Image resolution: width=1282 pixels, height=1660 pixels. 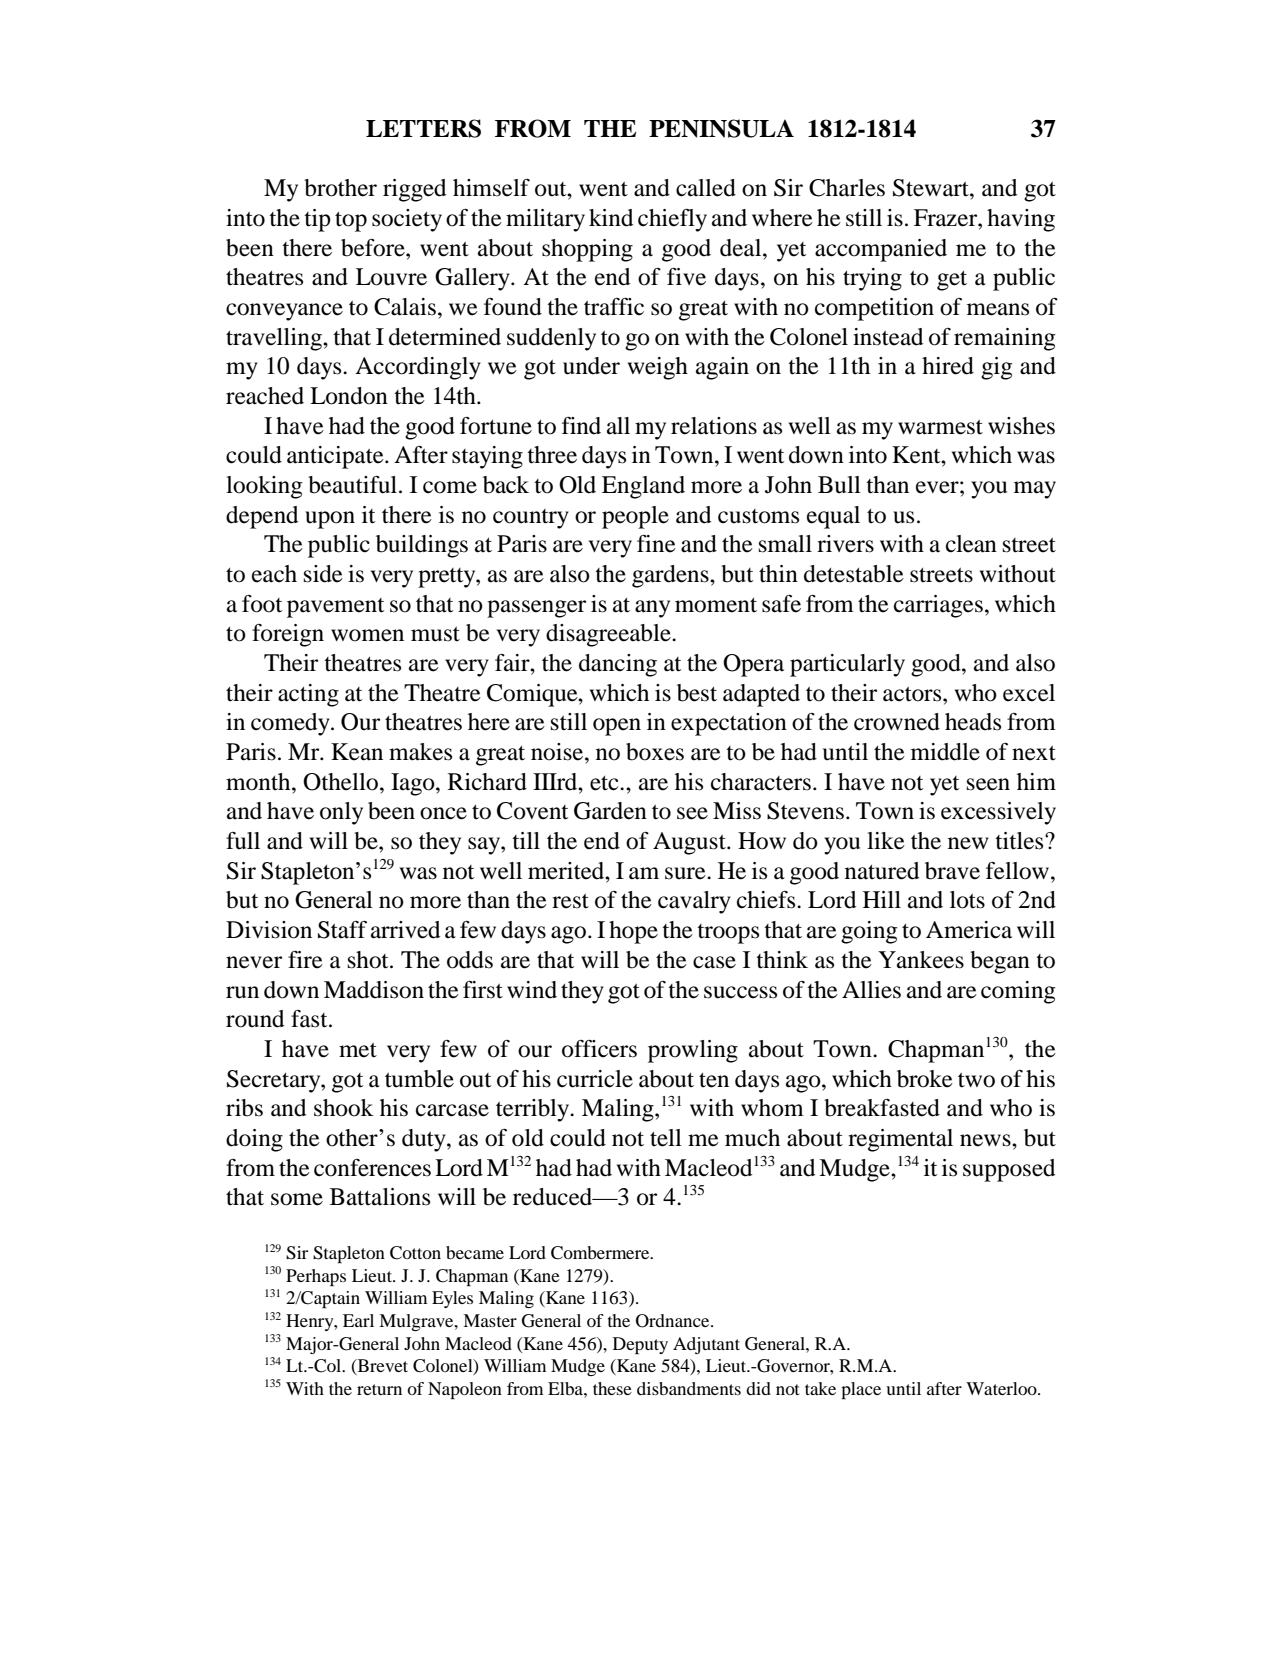 What do you see at coordinates (640, 1345) in the screenshot?
I see `Deputy` at bounding box center [640, 1345].
